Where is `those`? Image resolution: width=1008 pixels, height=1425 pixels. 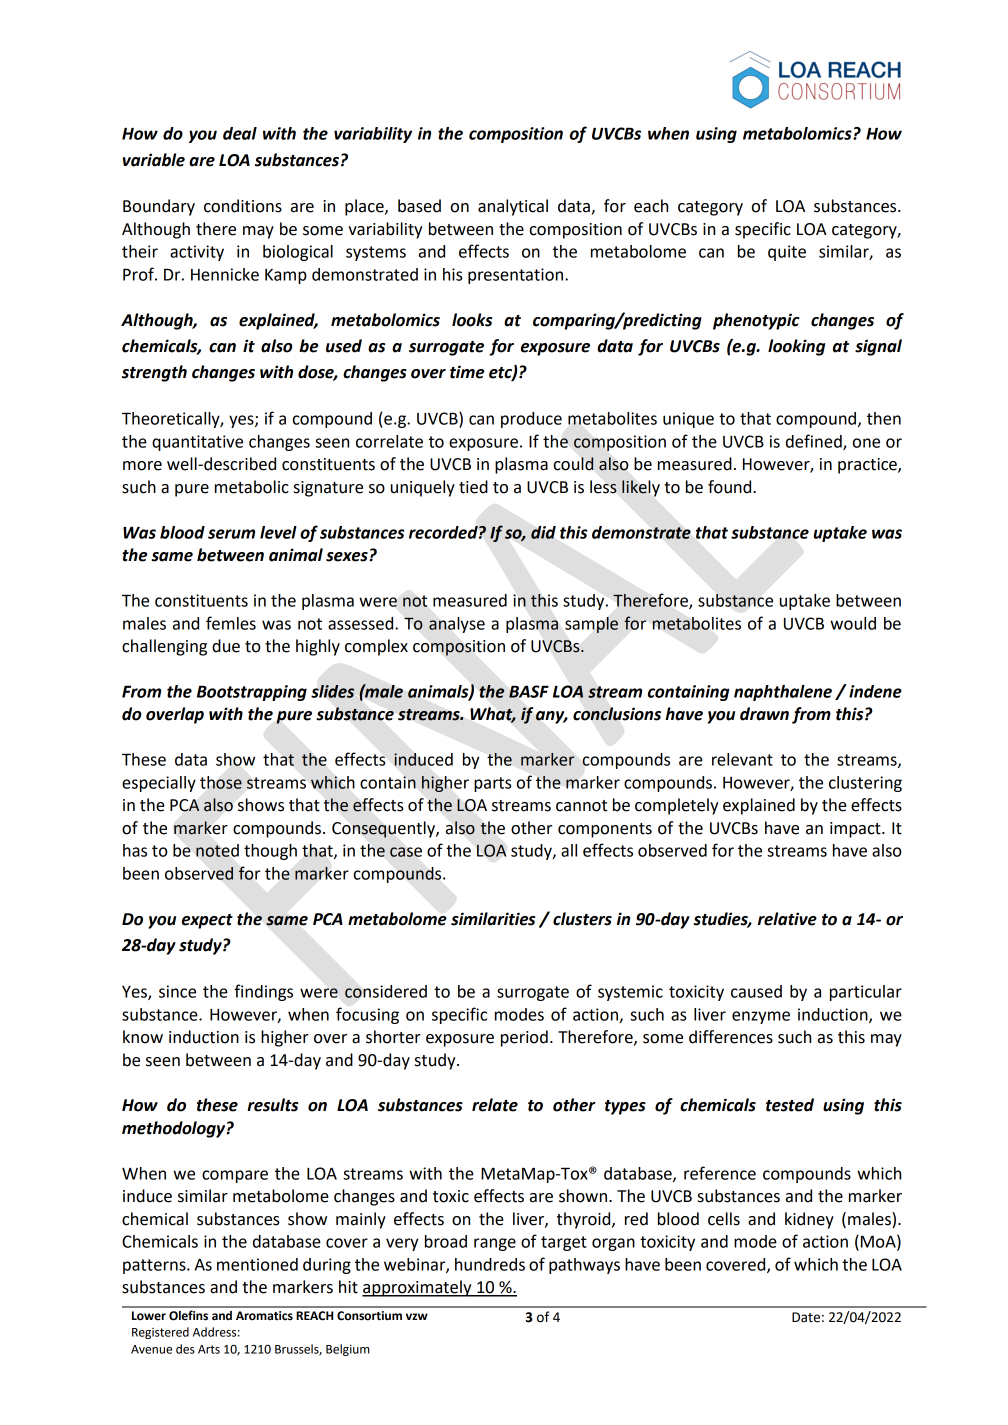 those is located at coordinates (221, 782).
